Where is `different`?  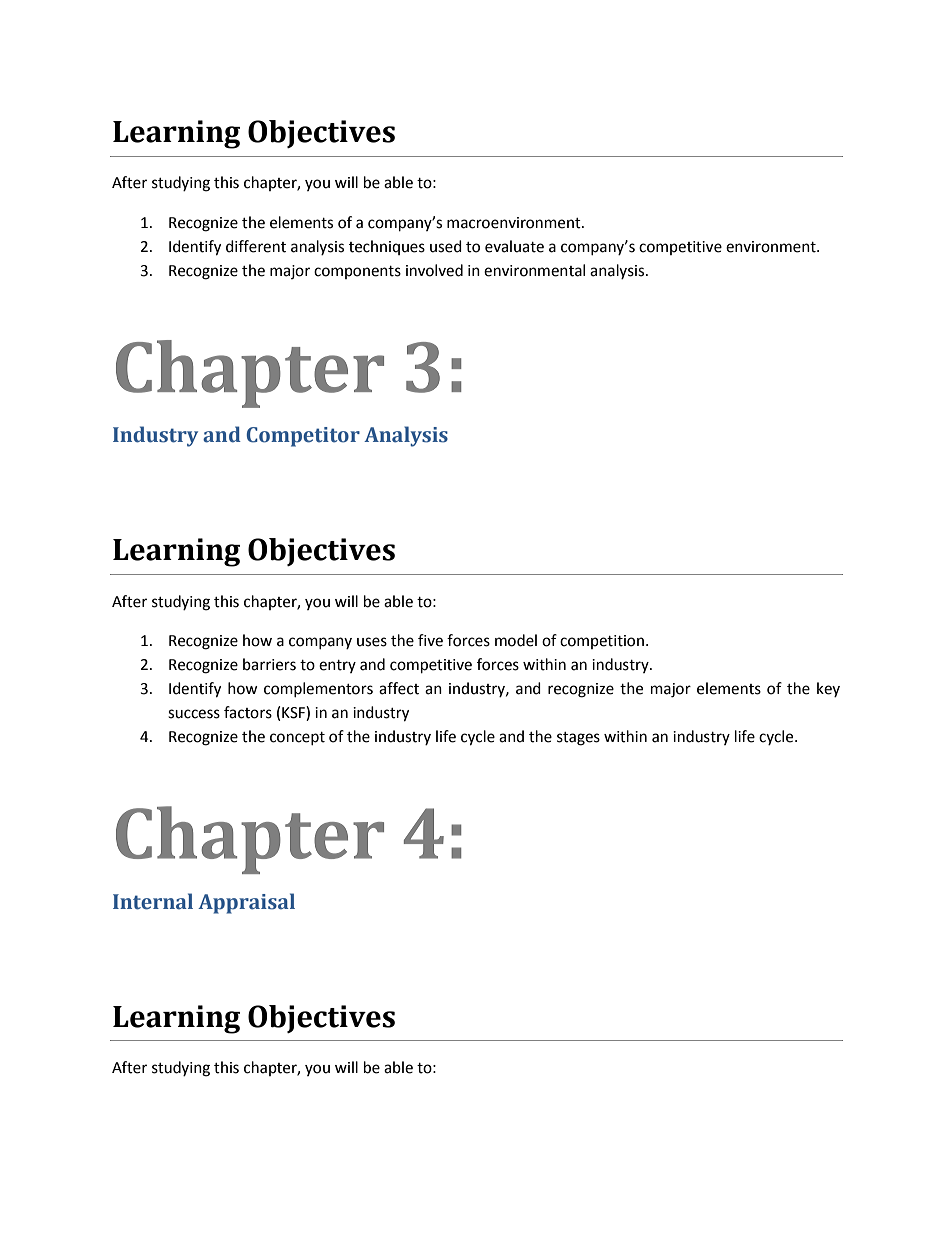
different is located at coordinates (256, 246).
